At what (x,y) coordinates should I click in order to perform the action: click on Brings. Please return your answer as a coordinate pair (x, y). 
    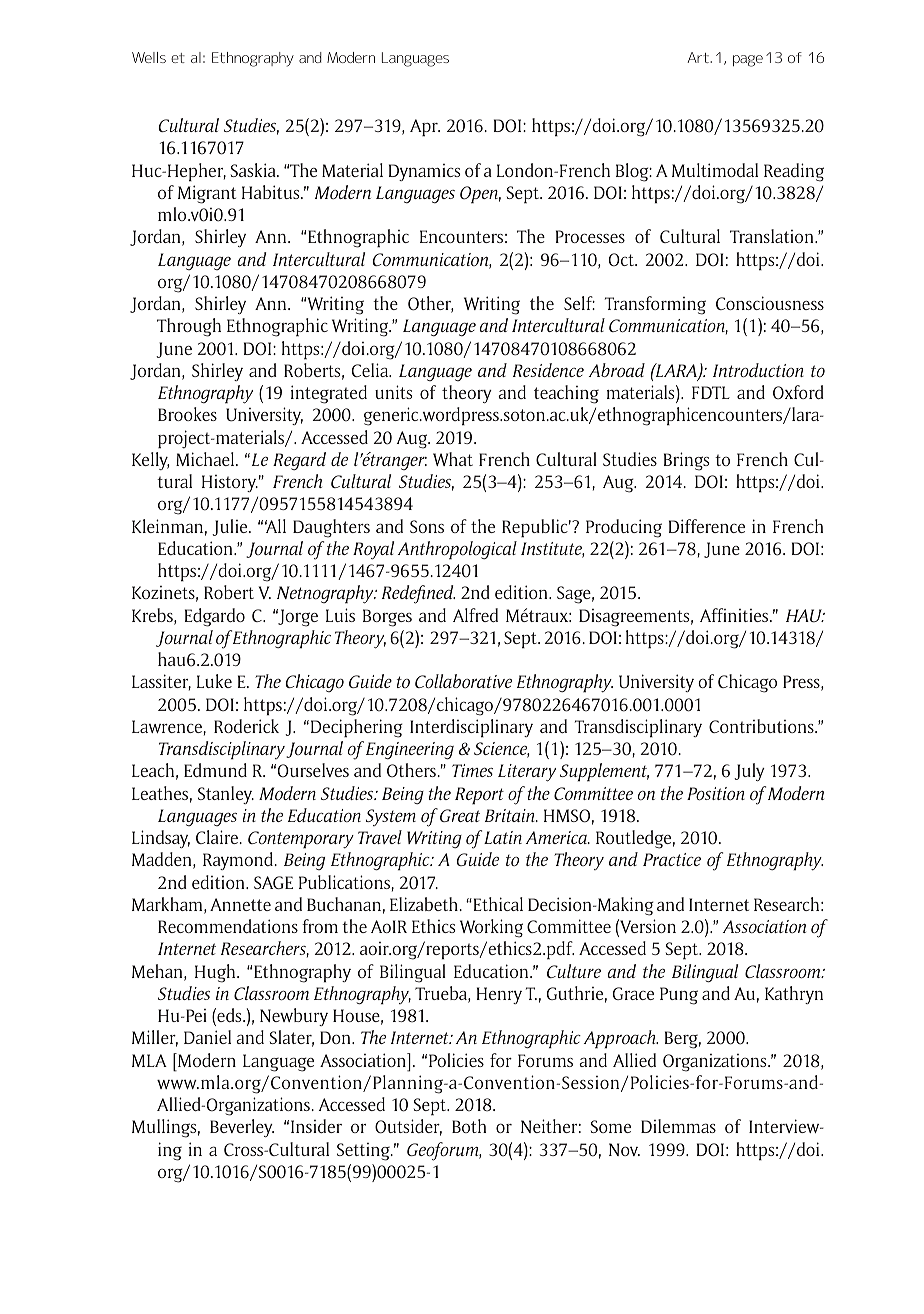
    Looking at the image, I should click on (687, 461).
